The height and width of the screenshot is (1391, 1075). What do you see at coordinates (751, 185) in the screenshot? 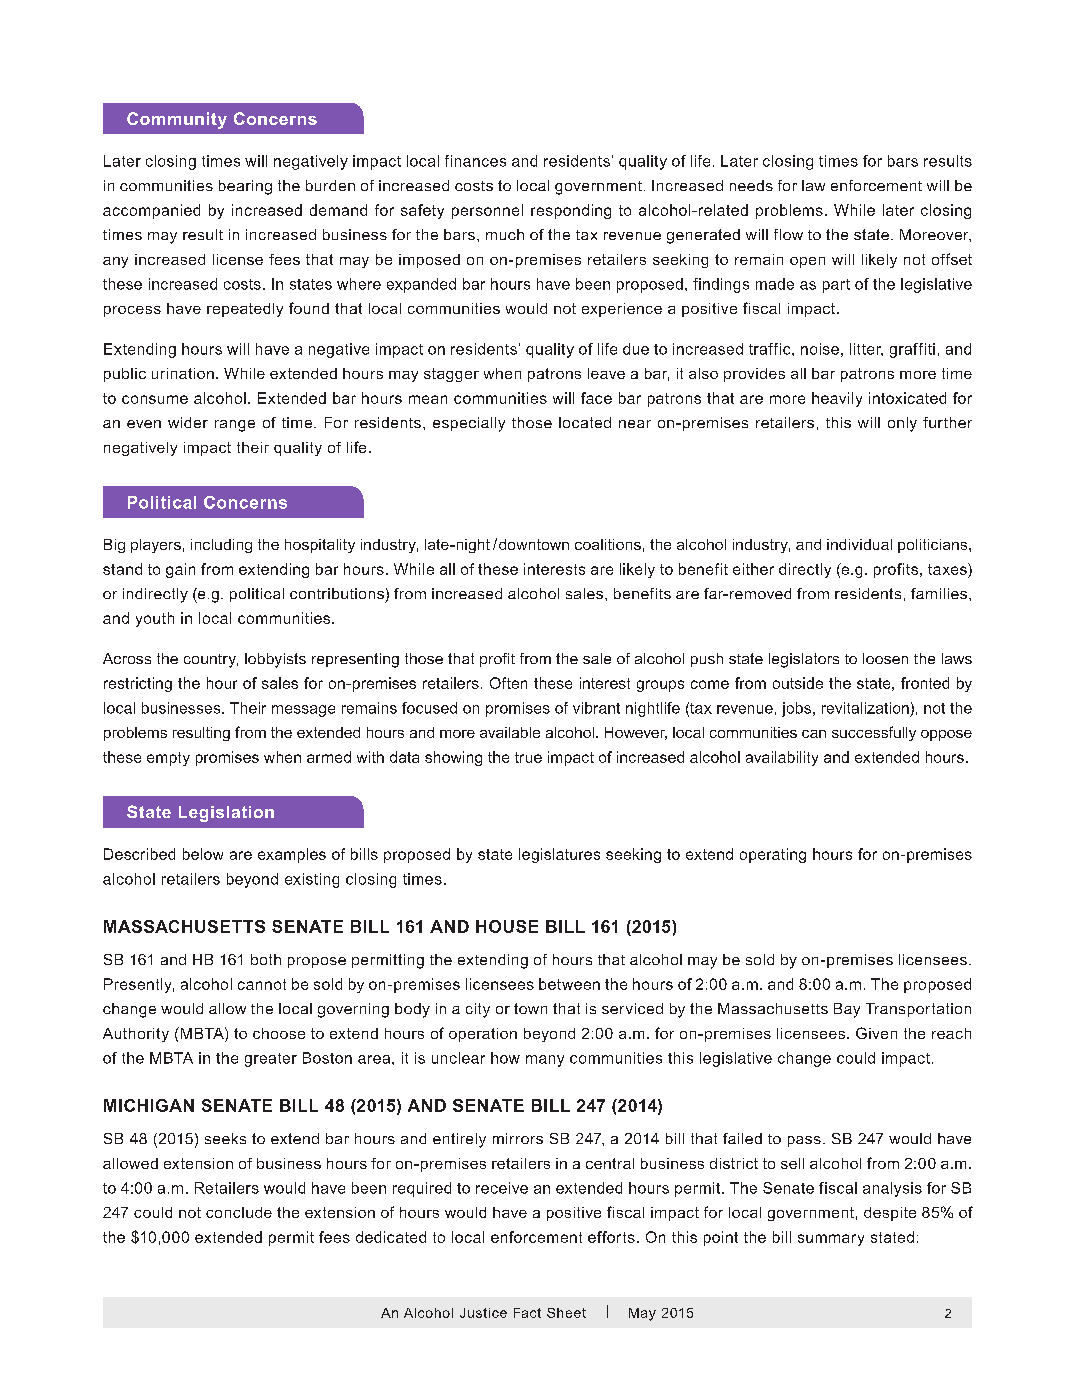
I see `needs` at bounding box center [751, 185].
